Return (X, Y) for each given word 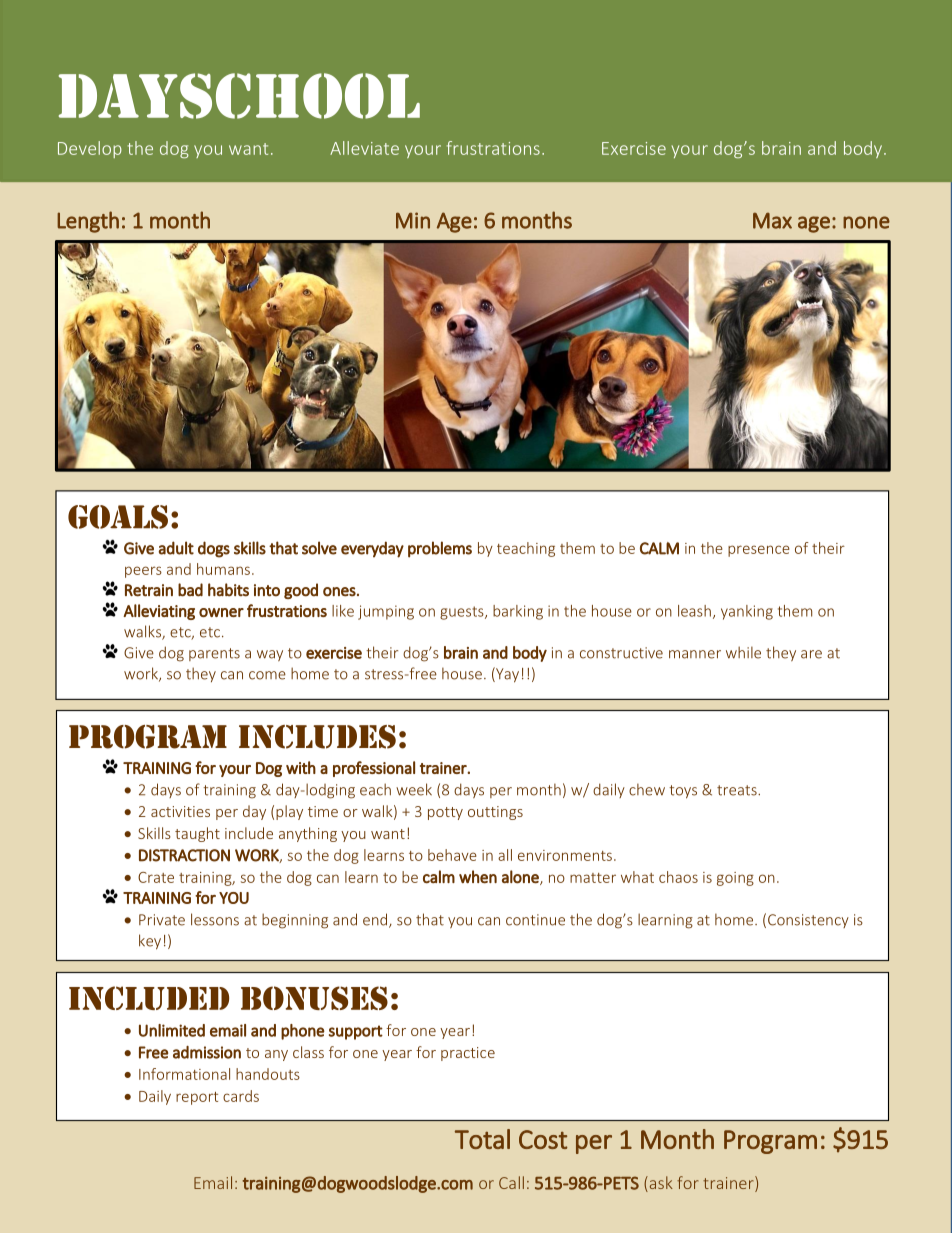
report (197, 1098)
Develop (90, 149)
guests (463, 613)
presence (759, 551)
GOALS (118, 517)
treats (738, 790)
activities (180, 811)
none (866, 222)
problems (440, 549)
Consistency (808, 921)
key (150, 942)
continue (535, 920)
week (414, 789)
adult (176, 548)
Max (772, 220)
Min (413, 220)
